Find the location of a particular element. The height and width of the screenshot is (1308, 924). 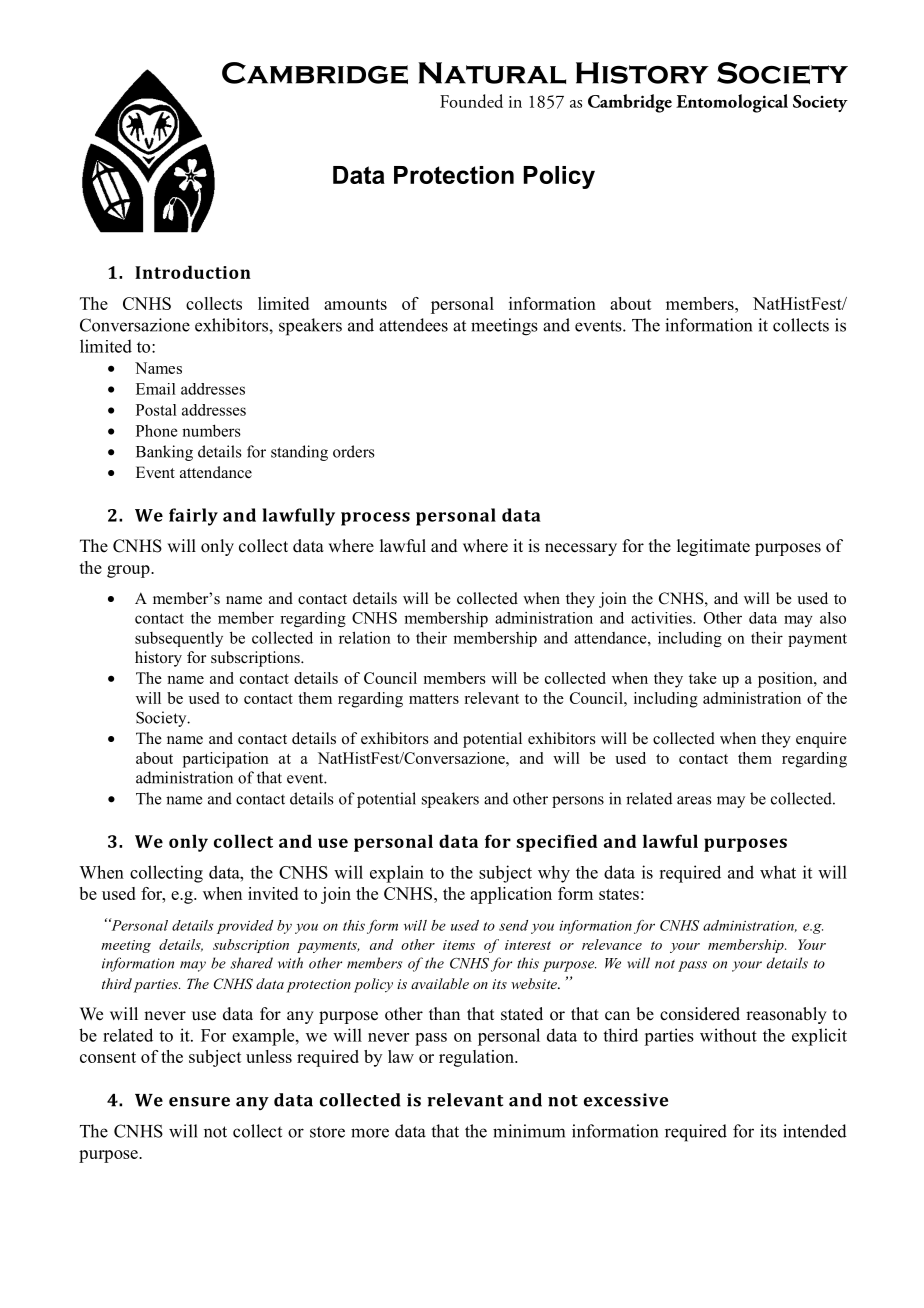

numbers is located at coordinates (211, 430).
